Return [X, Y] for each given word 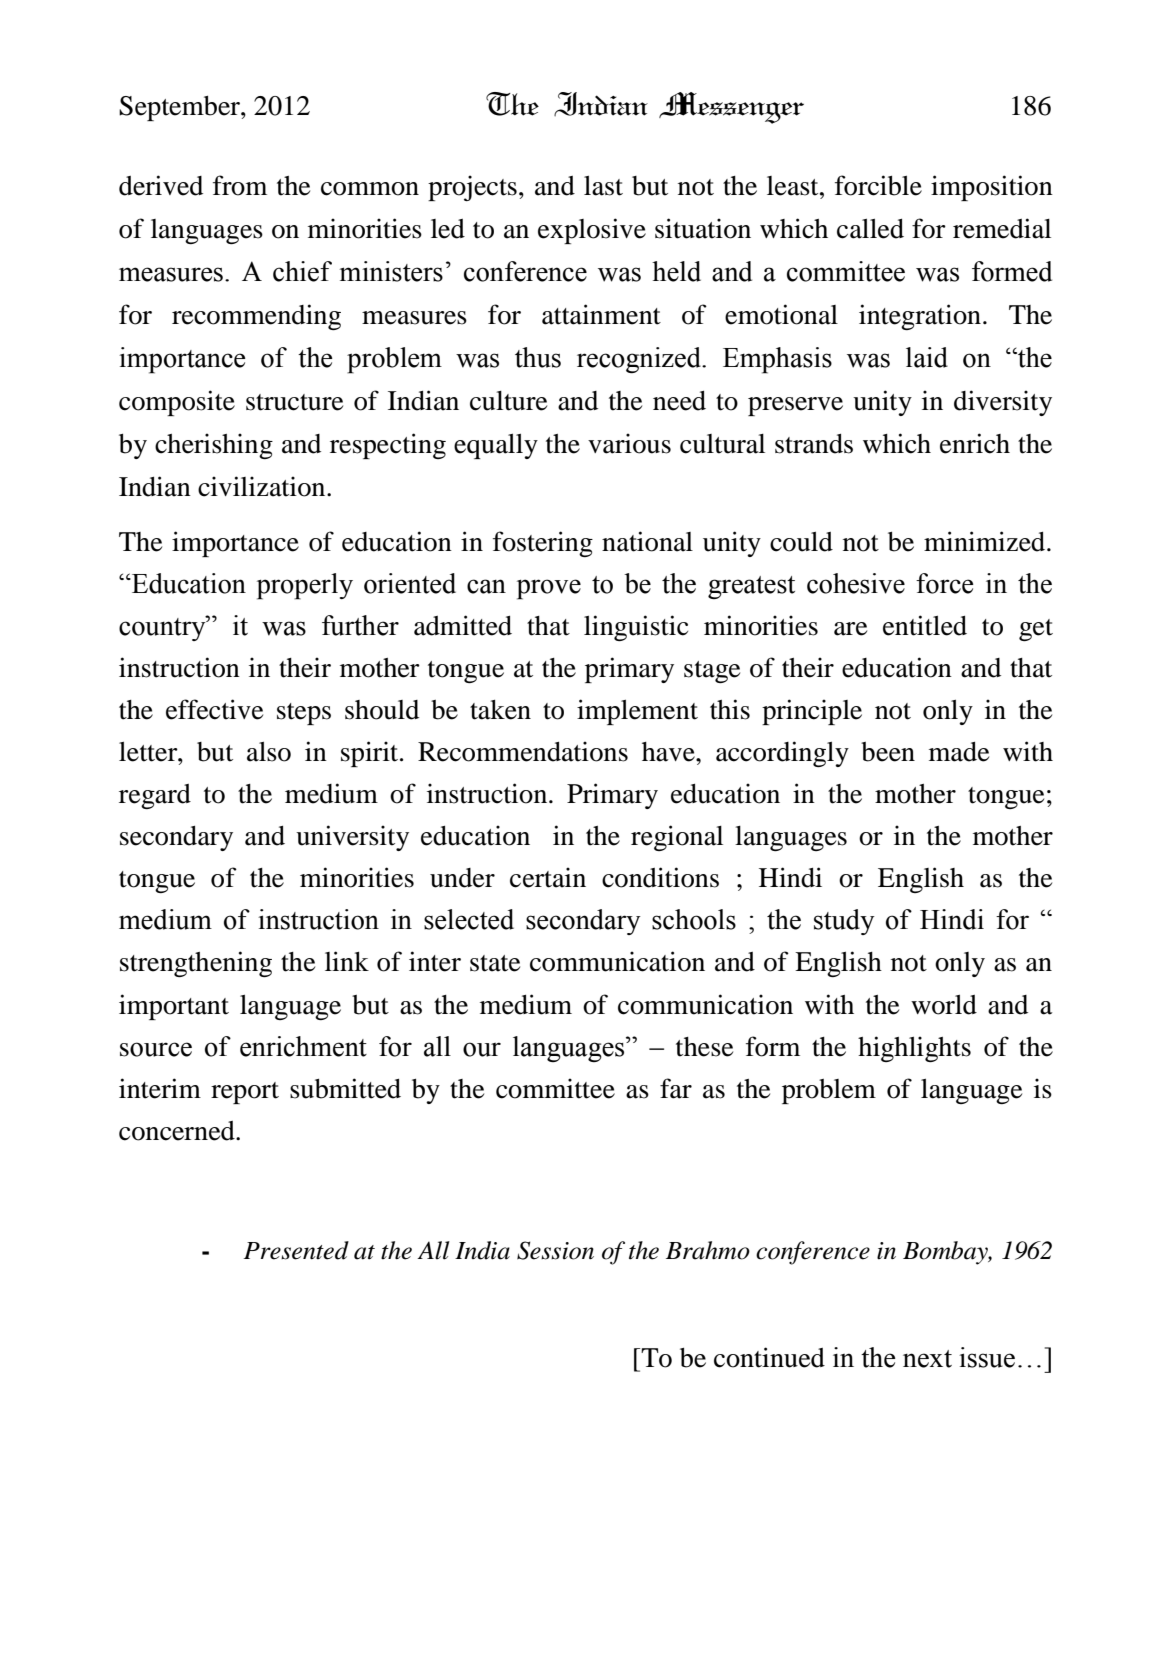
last [603, 186]
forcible [878, 185]
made [959, 752]
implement [637, 712]
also [269, 752]
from [240, 185]
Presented [296, 1250]
